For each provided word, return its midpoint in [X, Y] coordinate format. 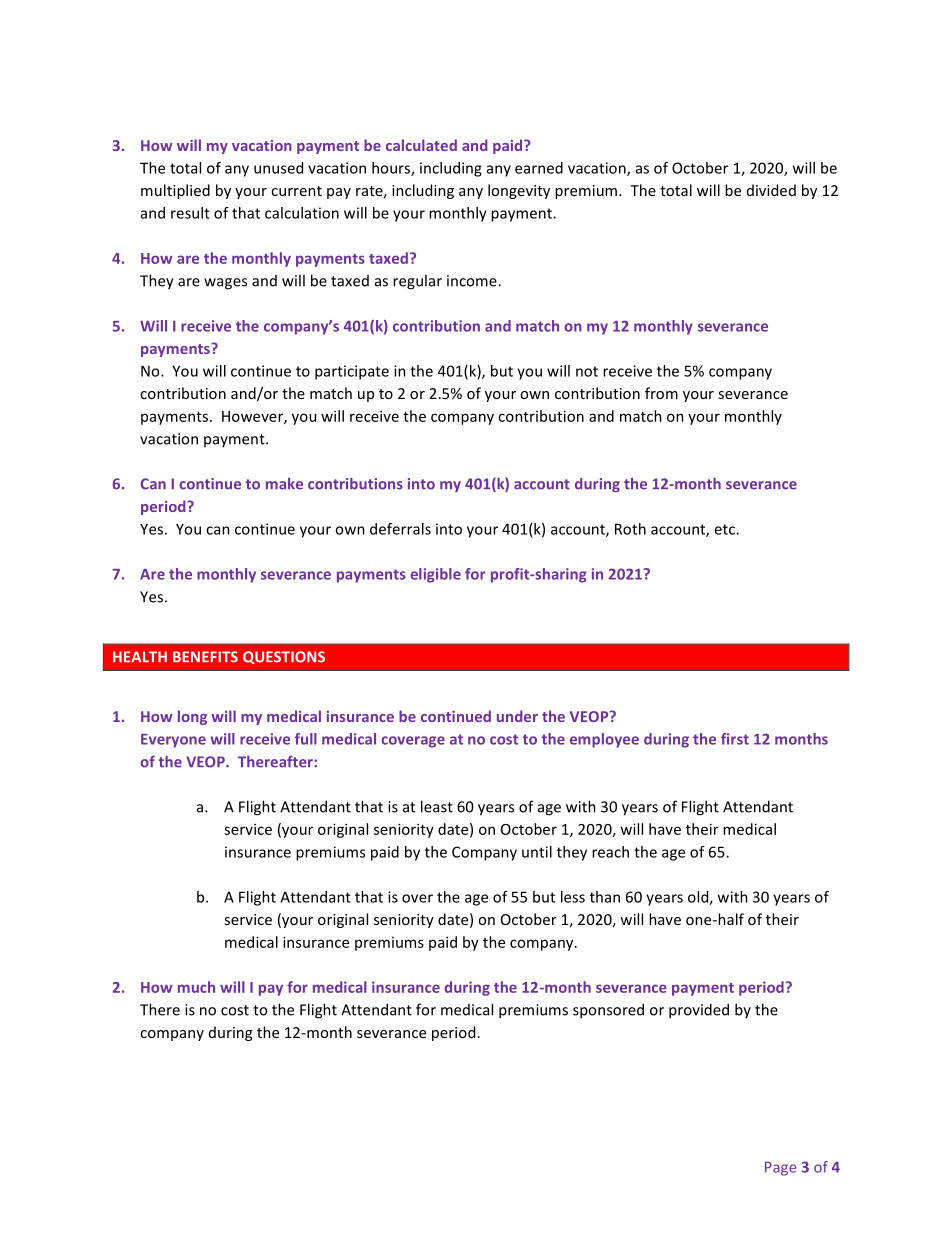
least [437, 806]
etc [725, 529]
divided [771, 190]
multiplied [175, 191]
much [196, 987]
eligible [435, 575]
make [284, 484]
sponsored [608, 1011]
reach [610, 852]
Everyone [173, 741]
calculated [421, 145]
